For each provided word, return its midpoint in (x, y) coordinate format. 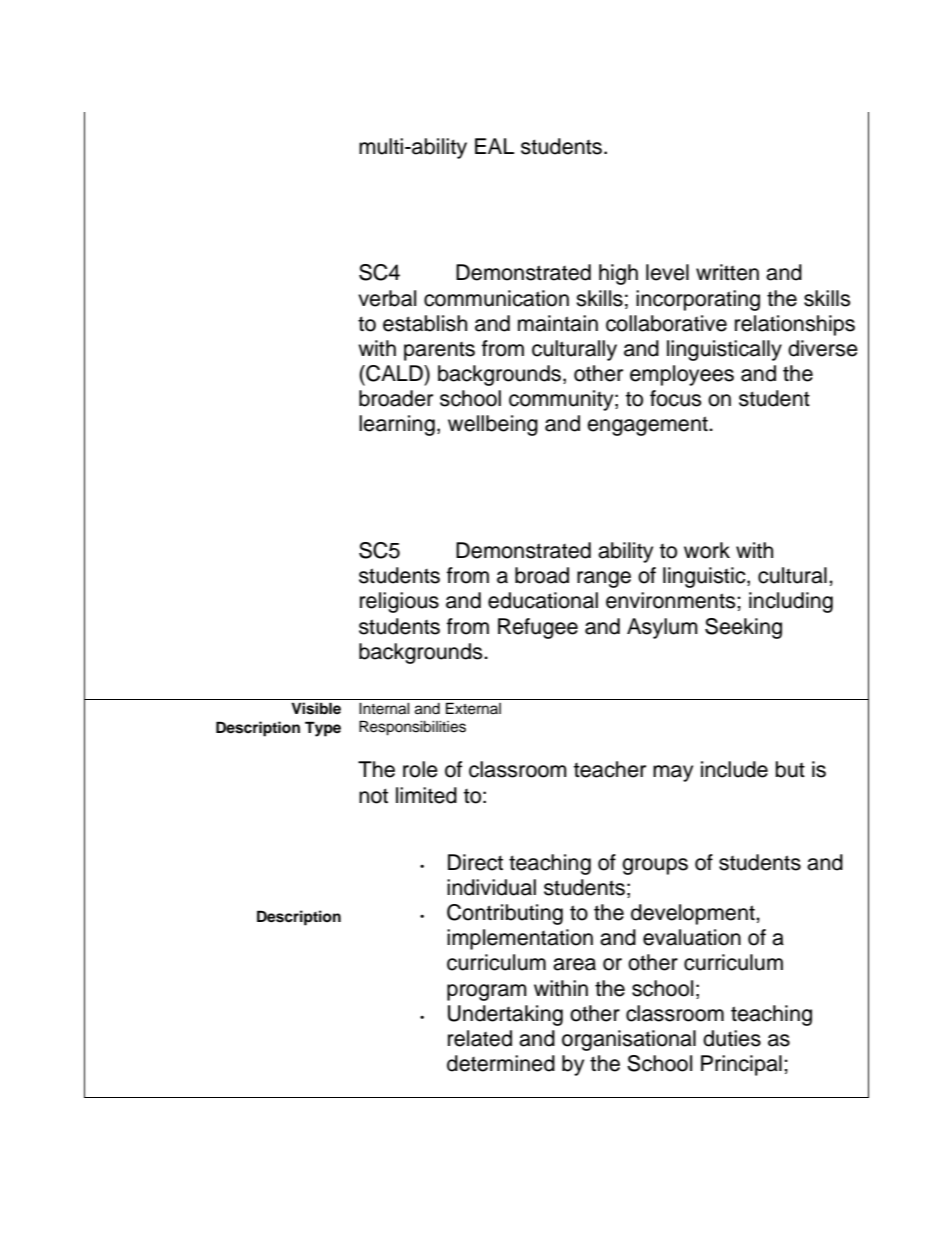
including (791, 602)
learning (397, 425)
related (480, 1038)
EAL (494, 146)
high (618, 274)
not (373, 796)
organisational (629, 1040)
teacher (610, 769)
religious (399, 602)
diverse (823, 348)
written (727, 272)
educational (543, 600)
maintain (558, 323)
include (734, 769)
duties (732, 1038)
